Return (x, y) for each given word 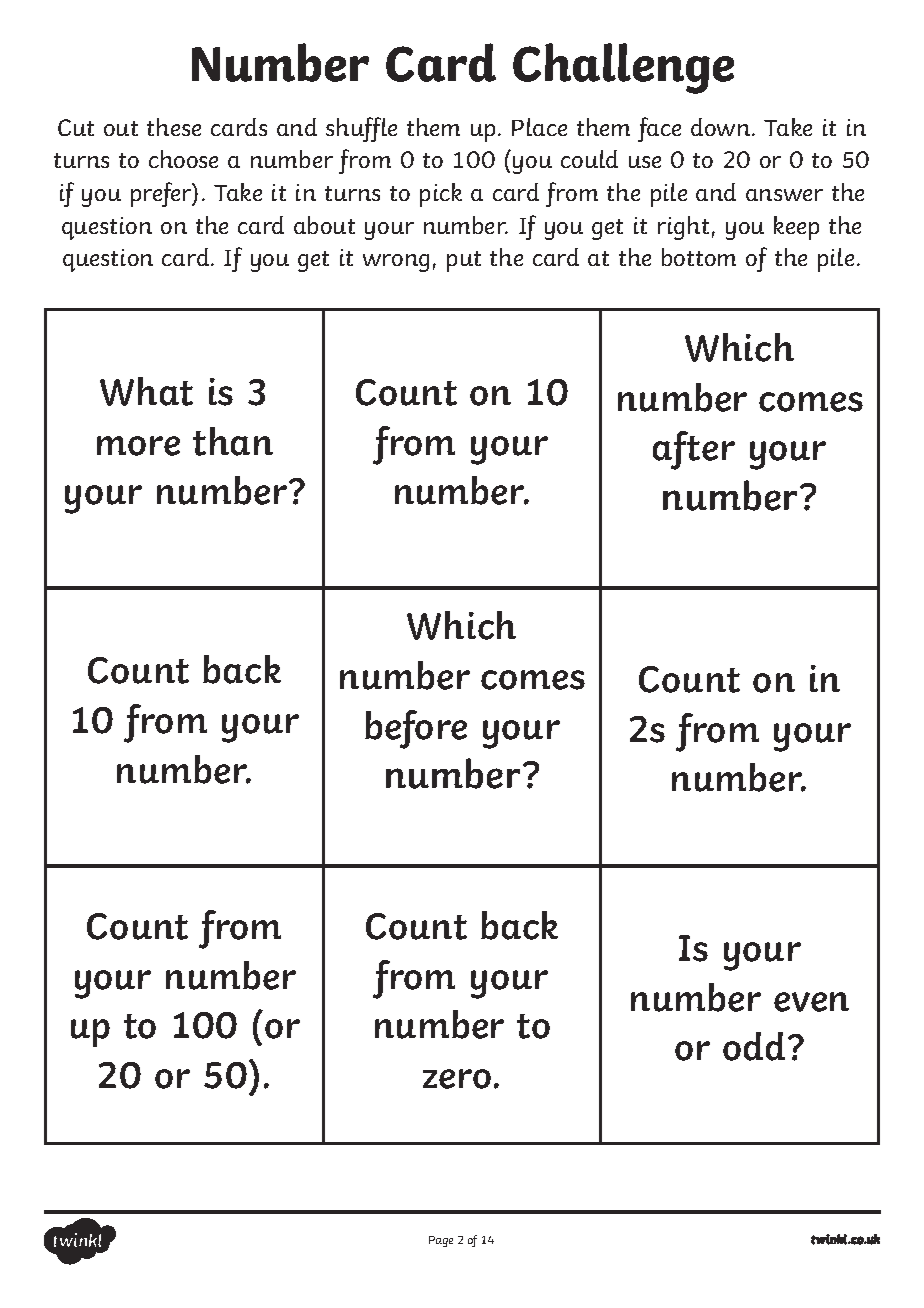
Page (441, 1241)
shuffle (361, 129)
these (174, 127)
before (416, 729)
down (722, 127)
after (694, 450)
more (138, 446)
